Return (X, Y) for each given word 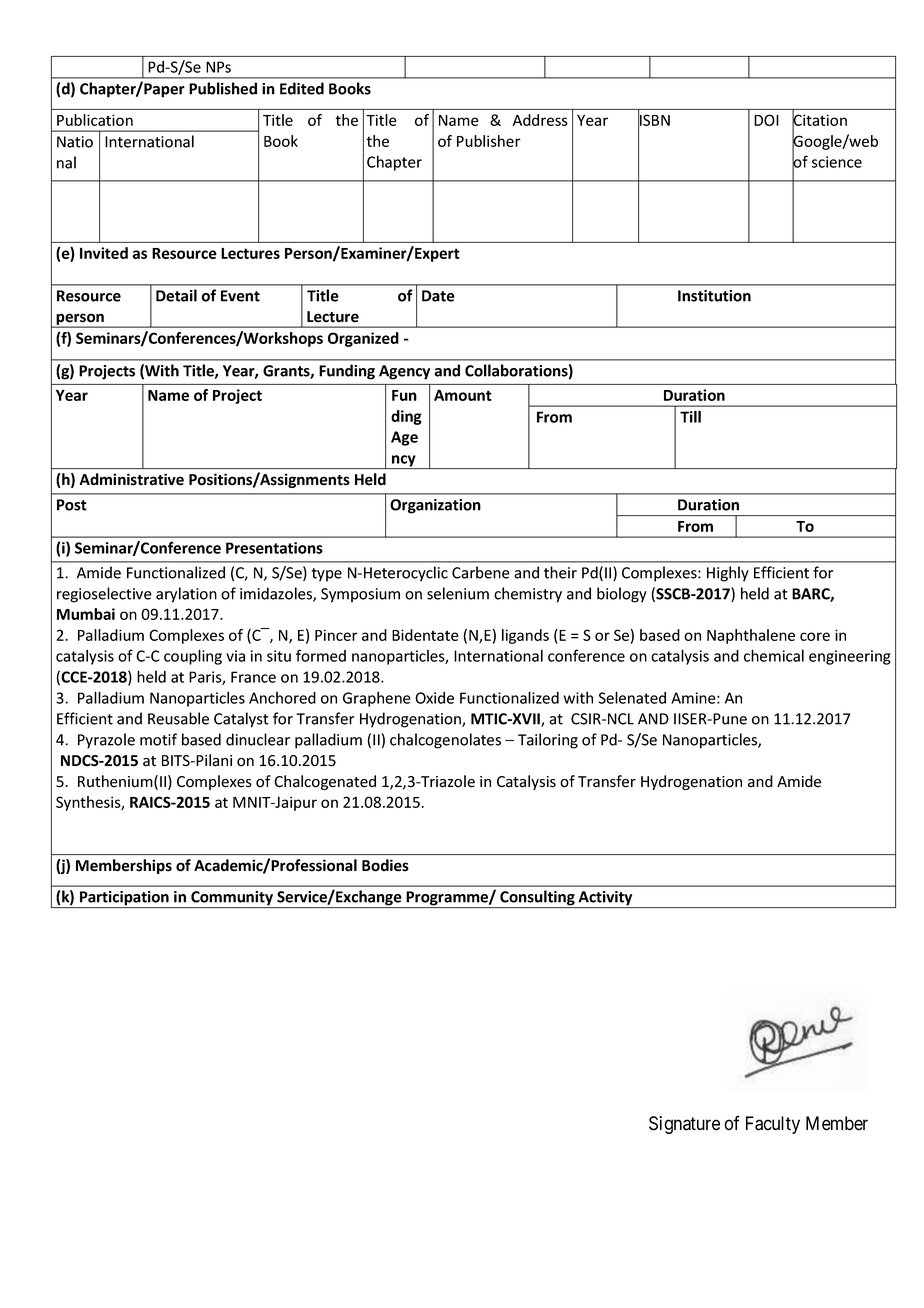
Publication (95, 120)
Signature (684, 1125)
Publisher (489, 141)
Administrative (131, 479)
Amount (463, 395)
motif (158, 739)
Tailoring (548, 741)
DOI (766, 120)
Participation (124, 899)
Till (690, 416)
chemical (774, 655)
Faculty (773, 1125)
